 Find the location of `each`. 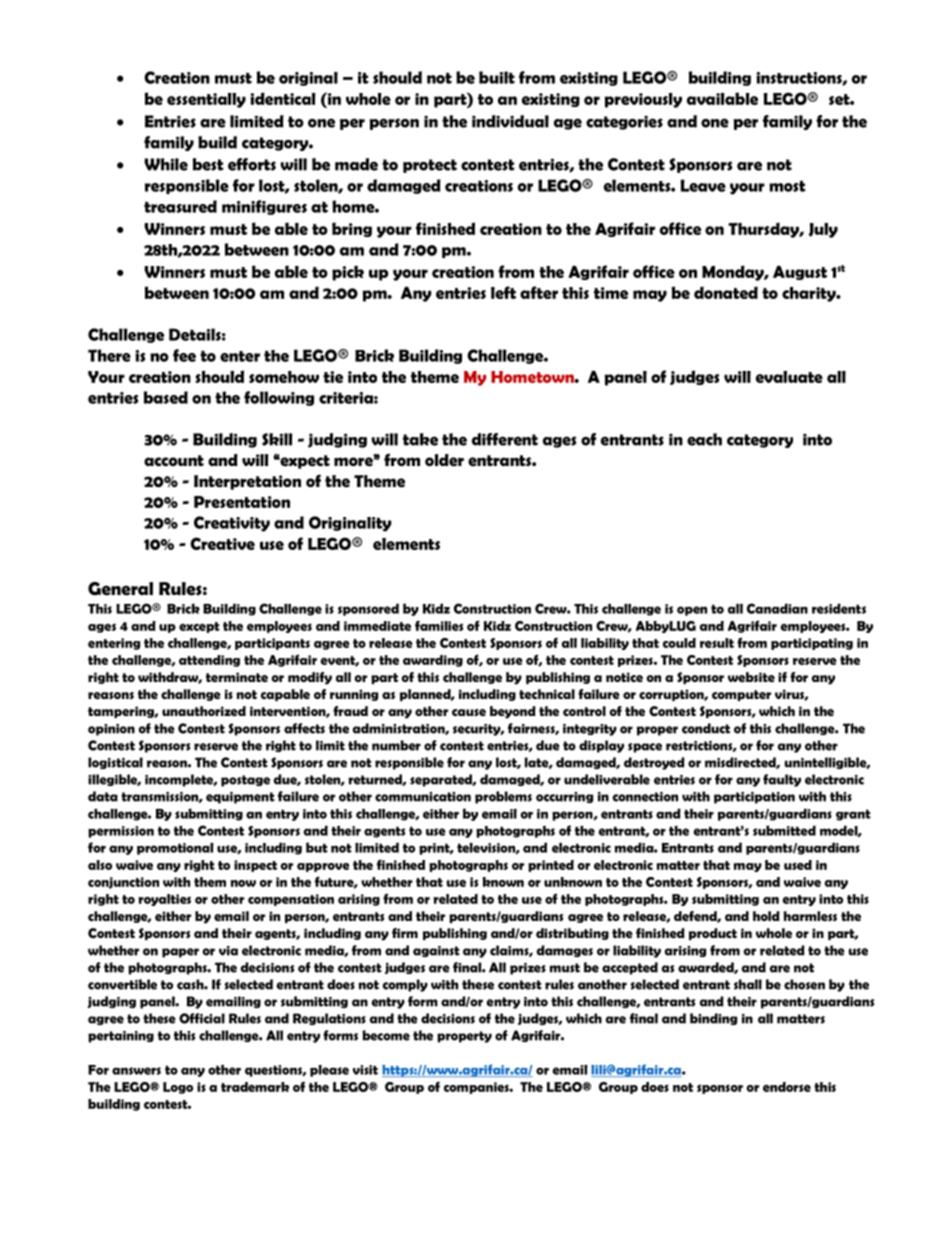

each is located at coordinates (704, 439).
